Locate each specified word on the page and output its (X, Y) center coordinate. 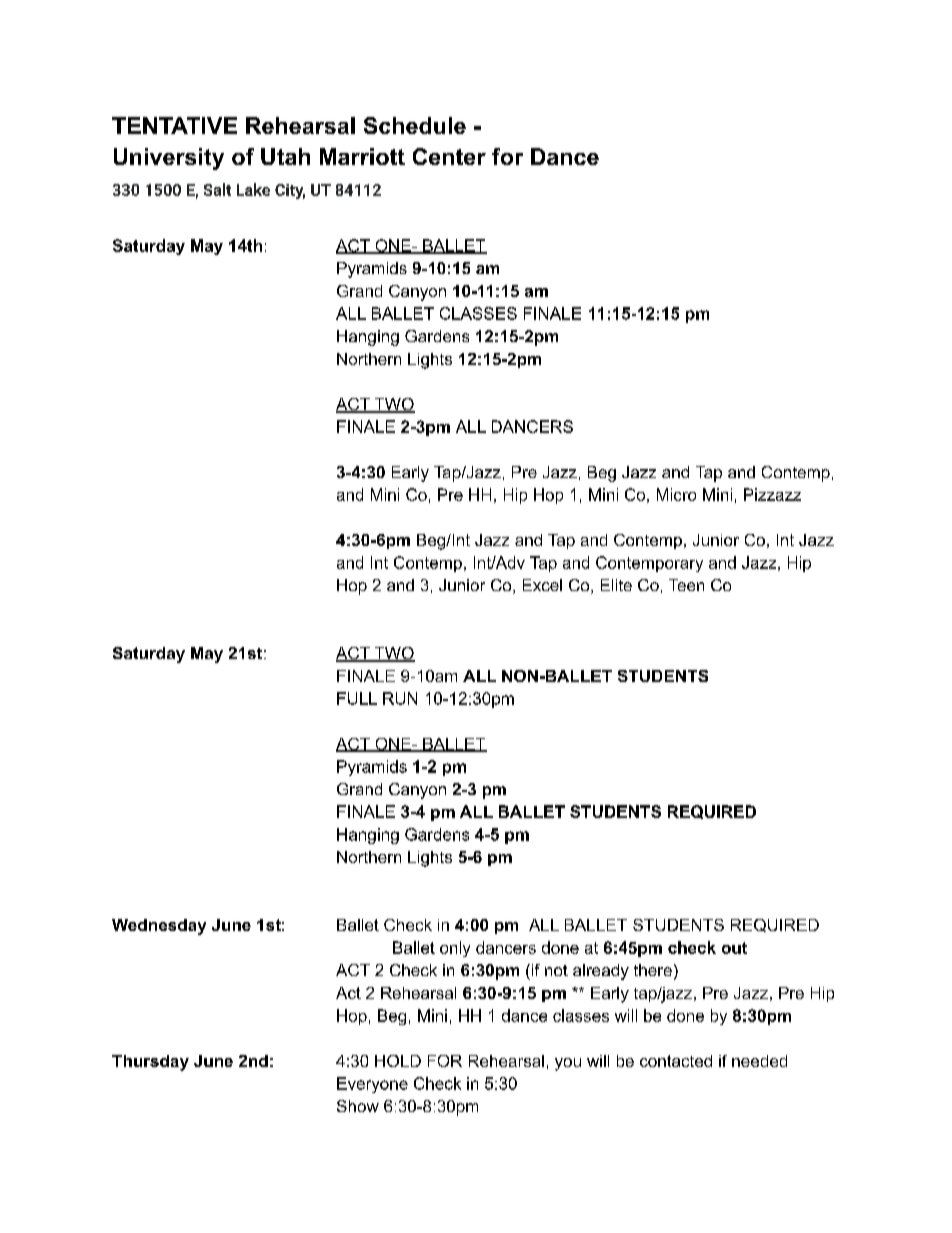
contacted (676, 1061)
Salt (217, 189)
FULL (357, 698)
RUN (400, 698)
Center (449, 156)
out (734, 948)
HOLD (398, 1061)
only (455, 949)
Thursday (150, 1063)
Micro (676, 494)
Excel (542, 585)
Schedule (415, 125)
